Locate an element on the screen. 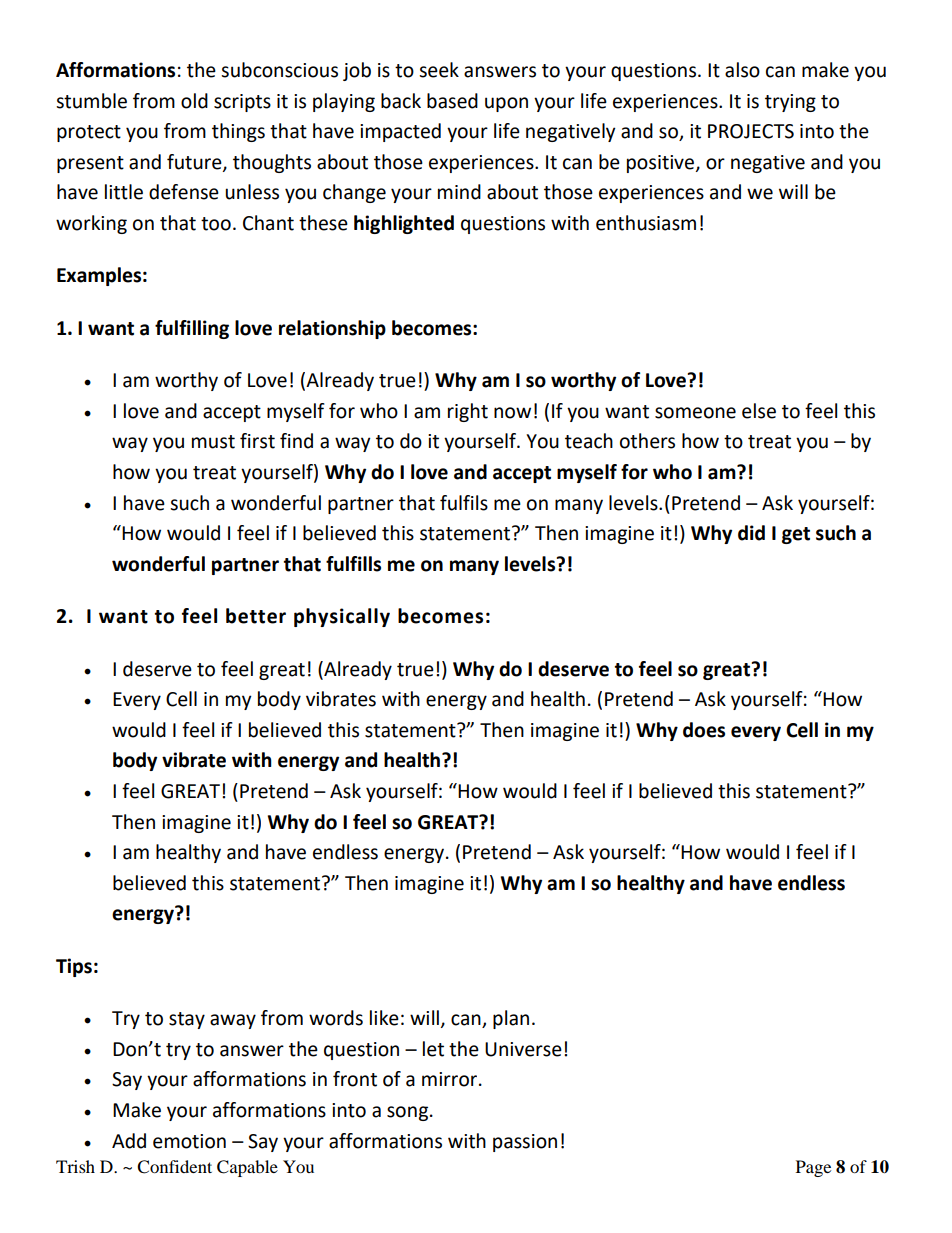 Image resolution: width=952 pixels, height=1233 pixels. old is located at coordinates (194, 101).
